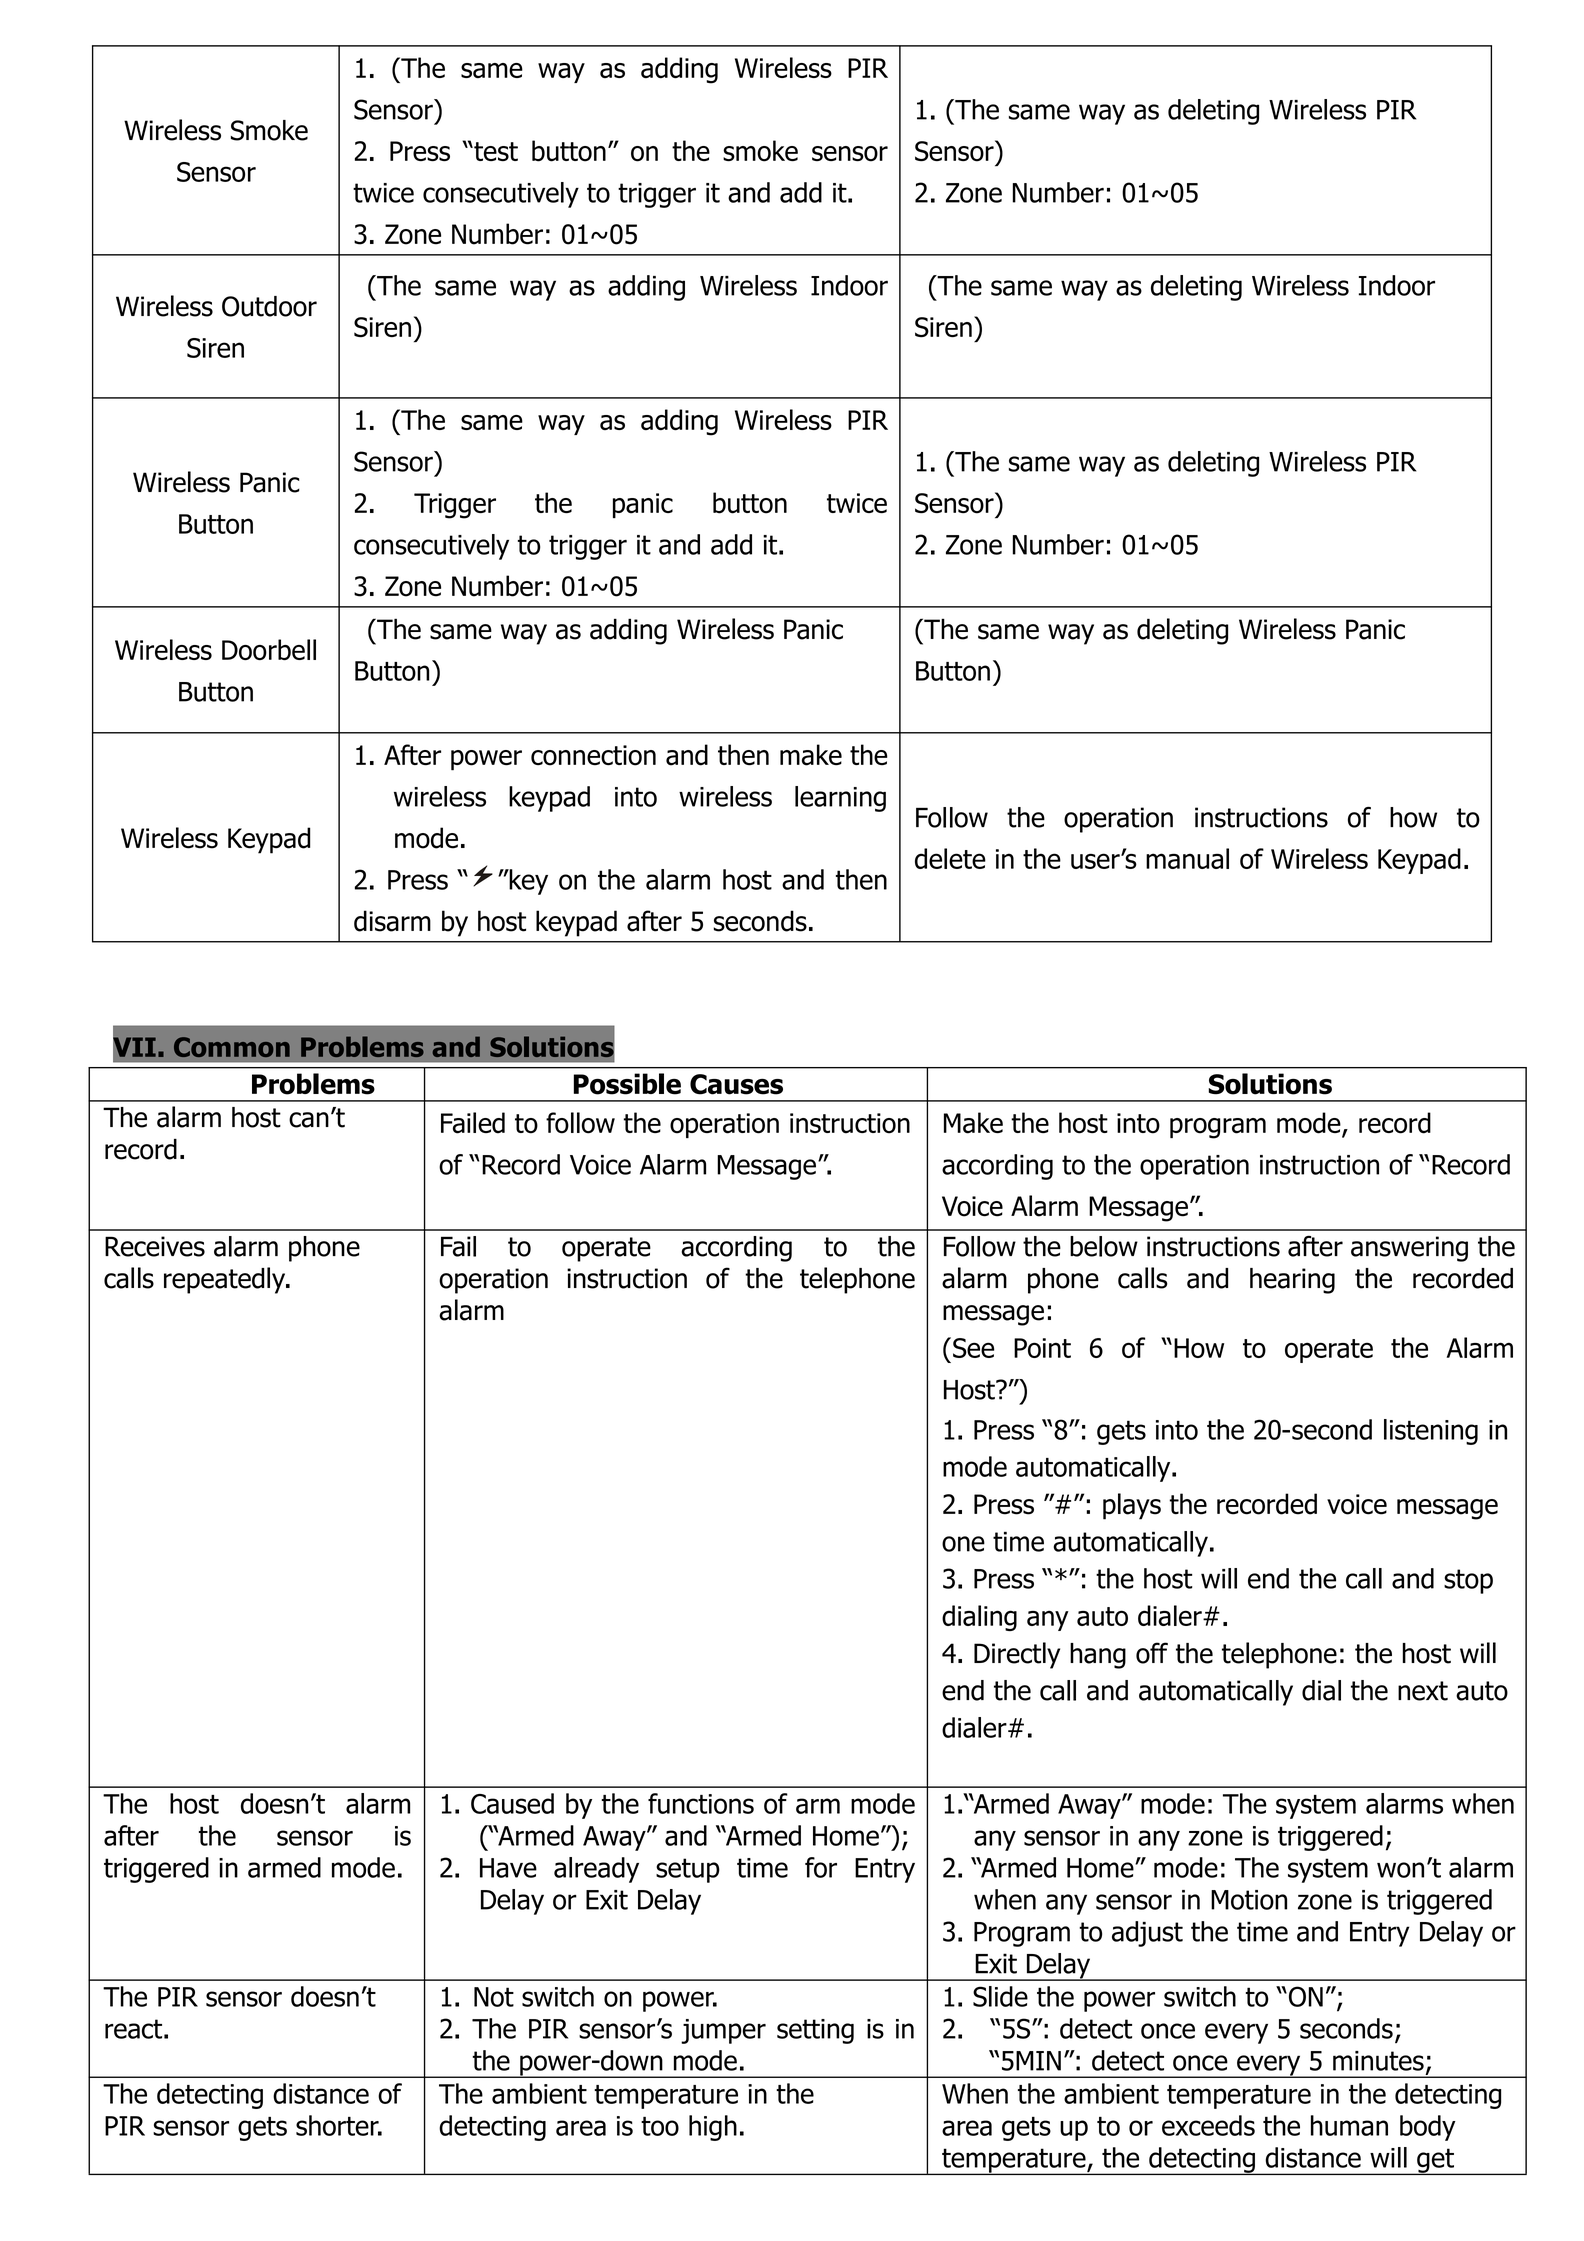 The height and width of the document is (2241, 1584). I want to click on Not, so click(494, 1997).
